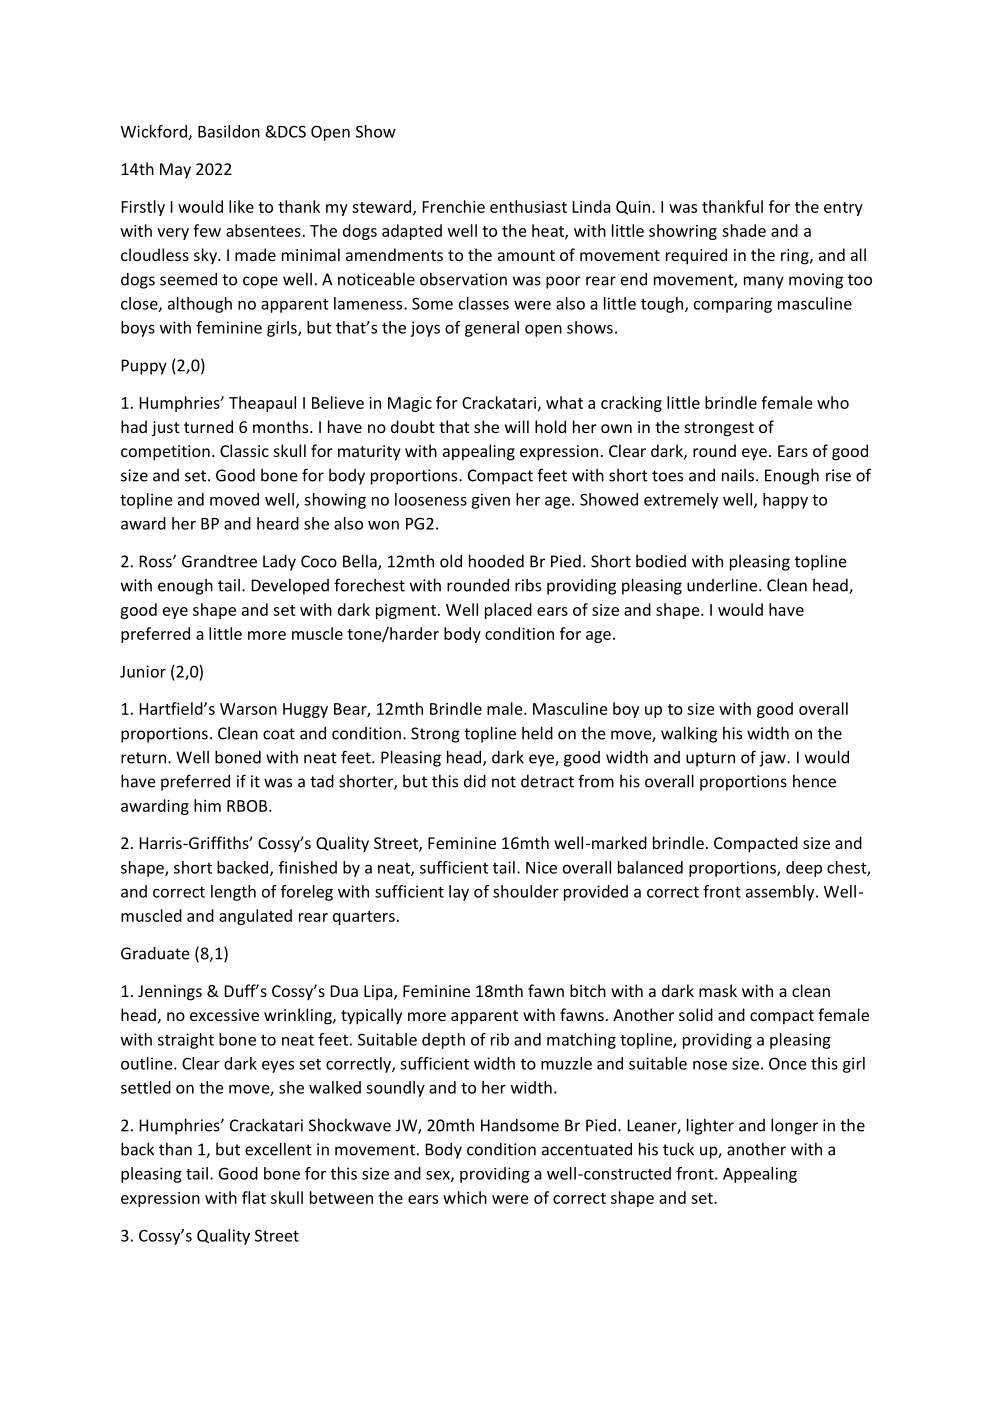  I want to click on who, so click(833, 402).
